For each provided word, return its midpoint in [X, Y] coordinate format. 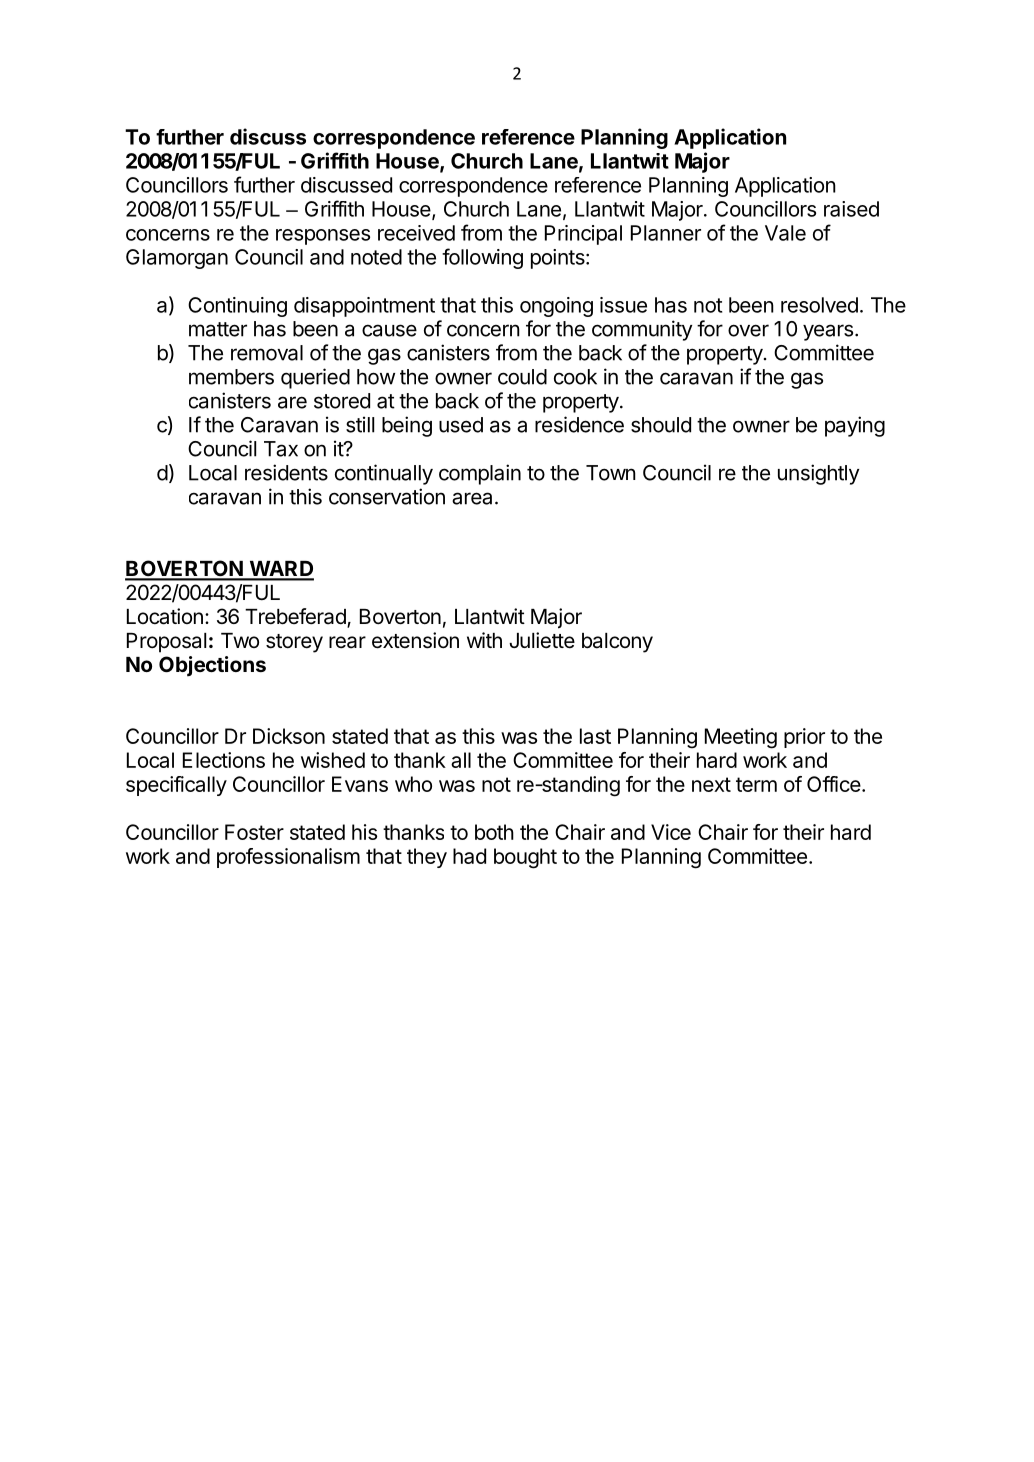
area [472, 498]
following [482, 258]
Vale [785, 233]
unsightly [818, 474]
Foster [254, 832]
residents [286, 472]
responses [323, 237]
